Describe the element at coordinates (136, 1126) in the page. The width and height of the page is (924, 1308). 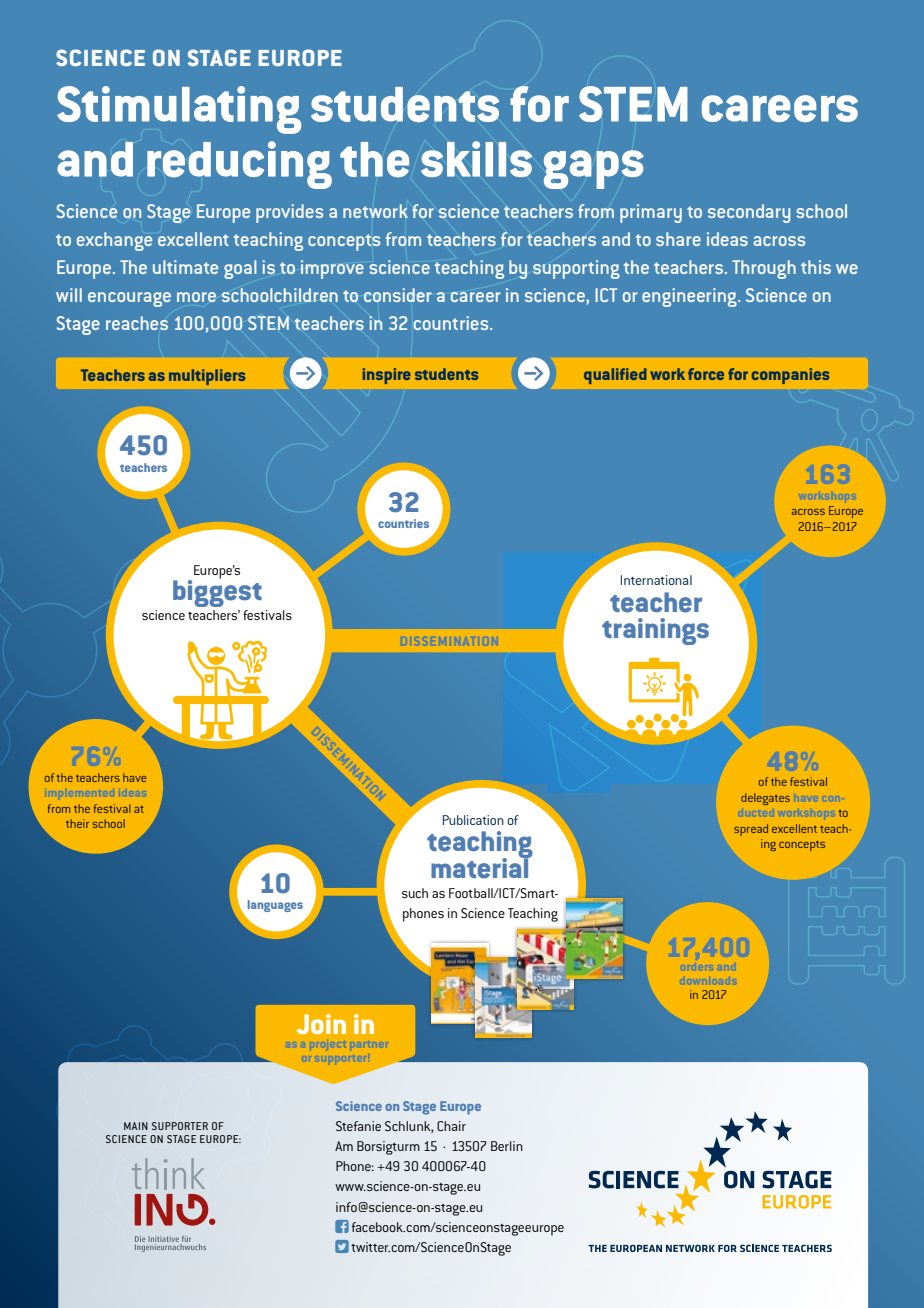
I see `MAIN` at that location.
